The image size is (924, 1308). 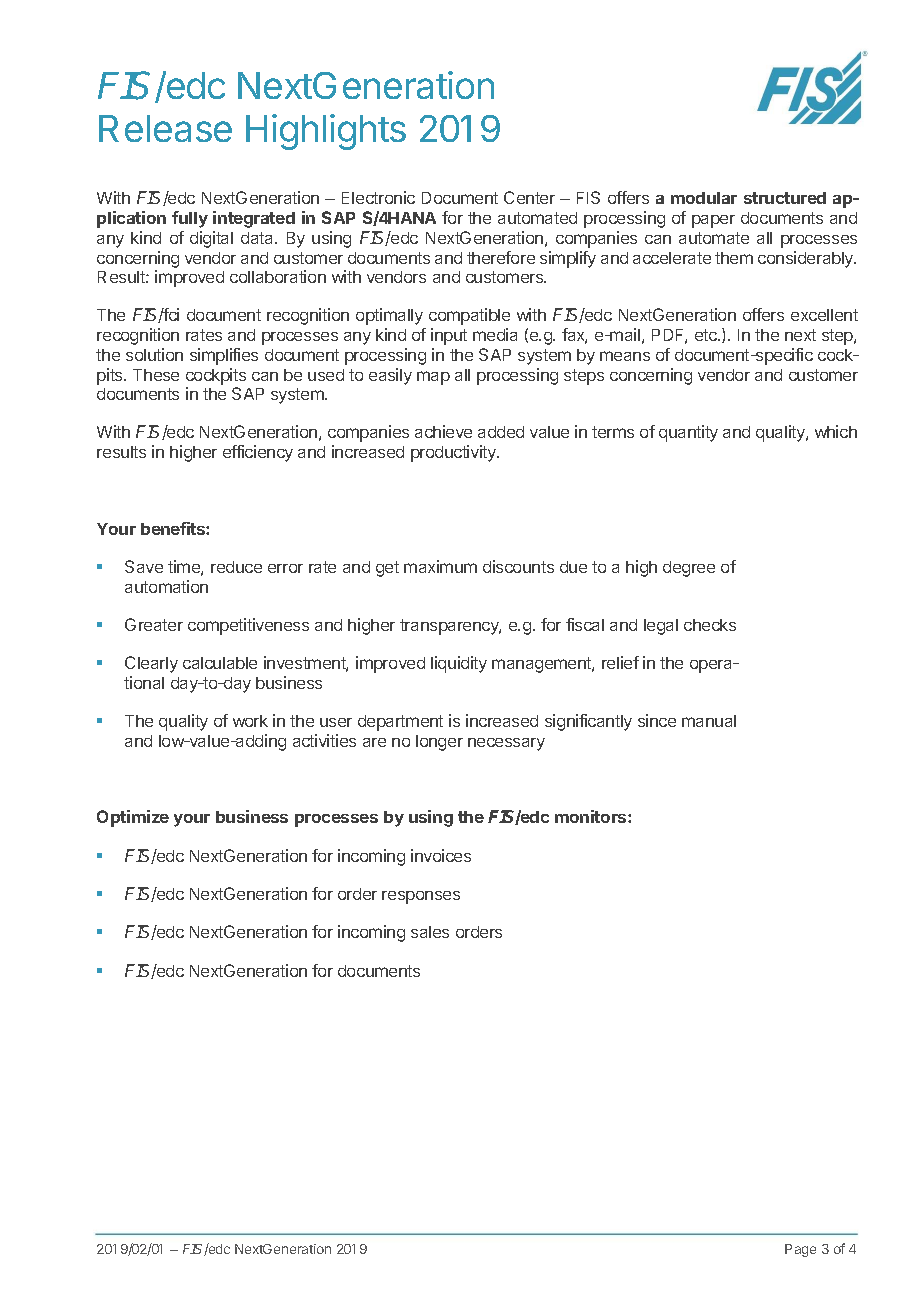 What do you see at coordinates (459, 664) in the screenshot?
I see `liquidity` at bounding box center [459, 664].
